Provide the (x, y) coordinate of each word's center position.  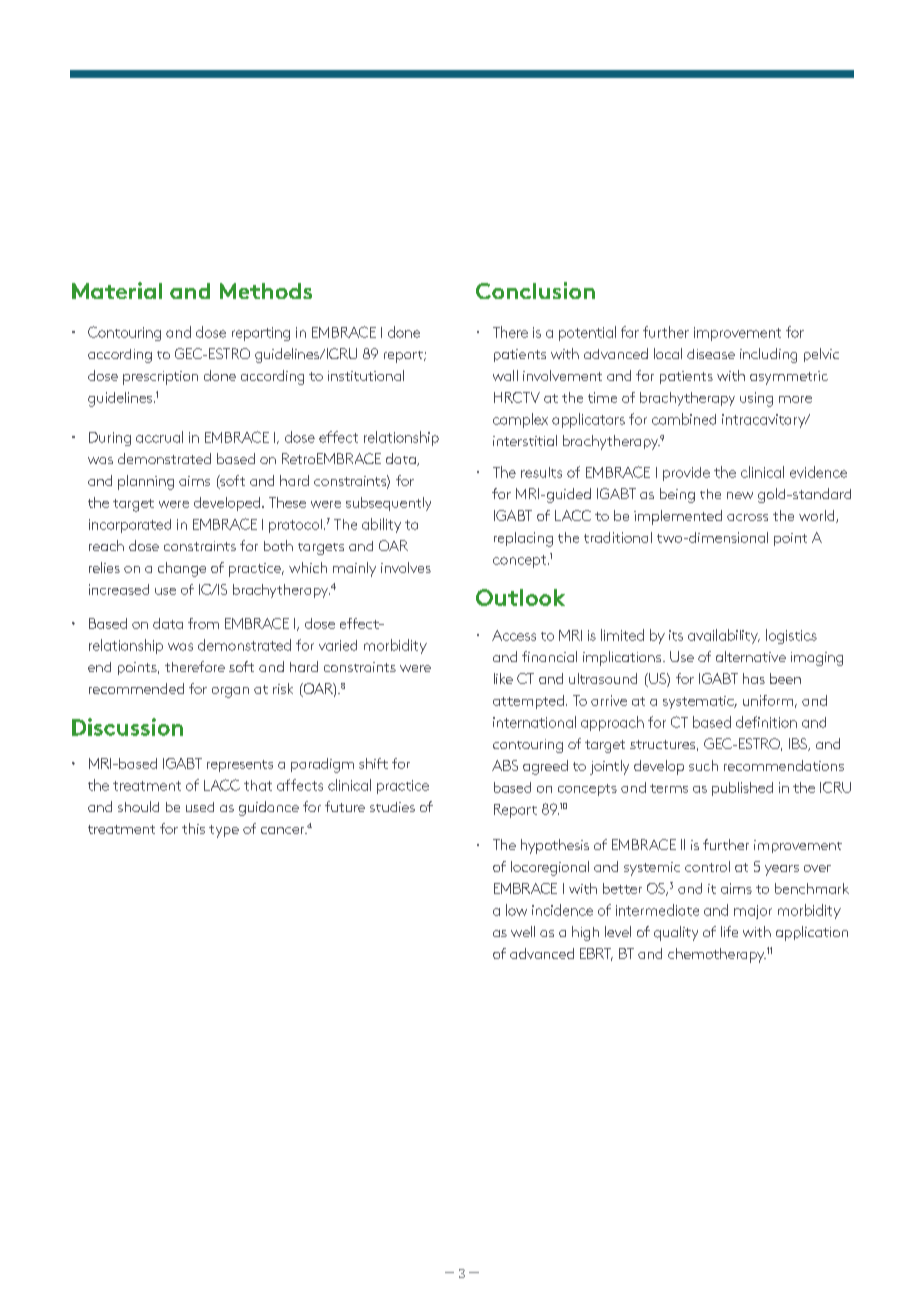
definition (766, 722)
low (516, 910)
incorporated (130, 526)
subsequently (388, 504)
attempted (528, 702)
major (753, 912)
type (224, 831)
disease (711, 354)
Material (117, 290)
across (747, 517)
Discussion (127, 727)
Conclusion (535, 290)
